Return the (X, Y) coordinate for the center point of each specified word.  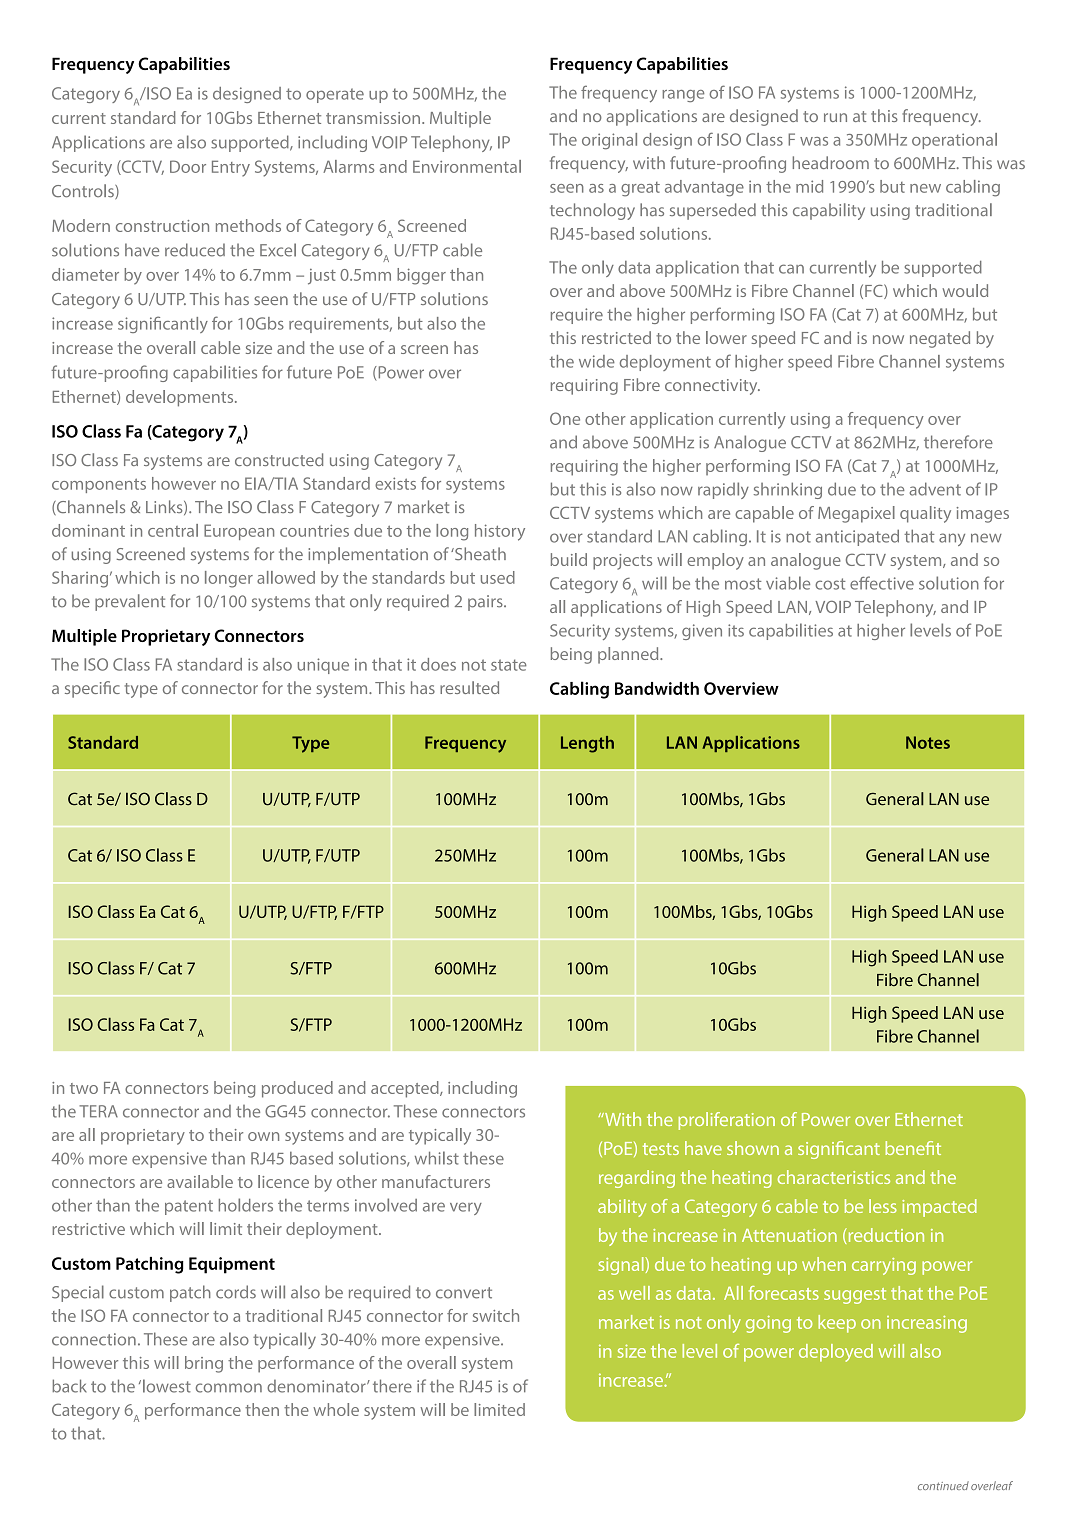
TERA (98, 1111)
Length (587, 744)
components (99, 485)
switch (496, 1315)
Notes (928, 742)
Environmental (467, 166)
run (835, 117)
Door (188, 166)
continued (943, 1485)
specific (92, 689)
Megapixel (856, 514)
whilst (437, 1158)
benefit (913, 1148)
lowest (167, 1386)
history (500, 532)
